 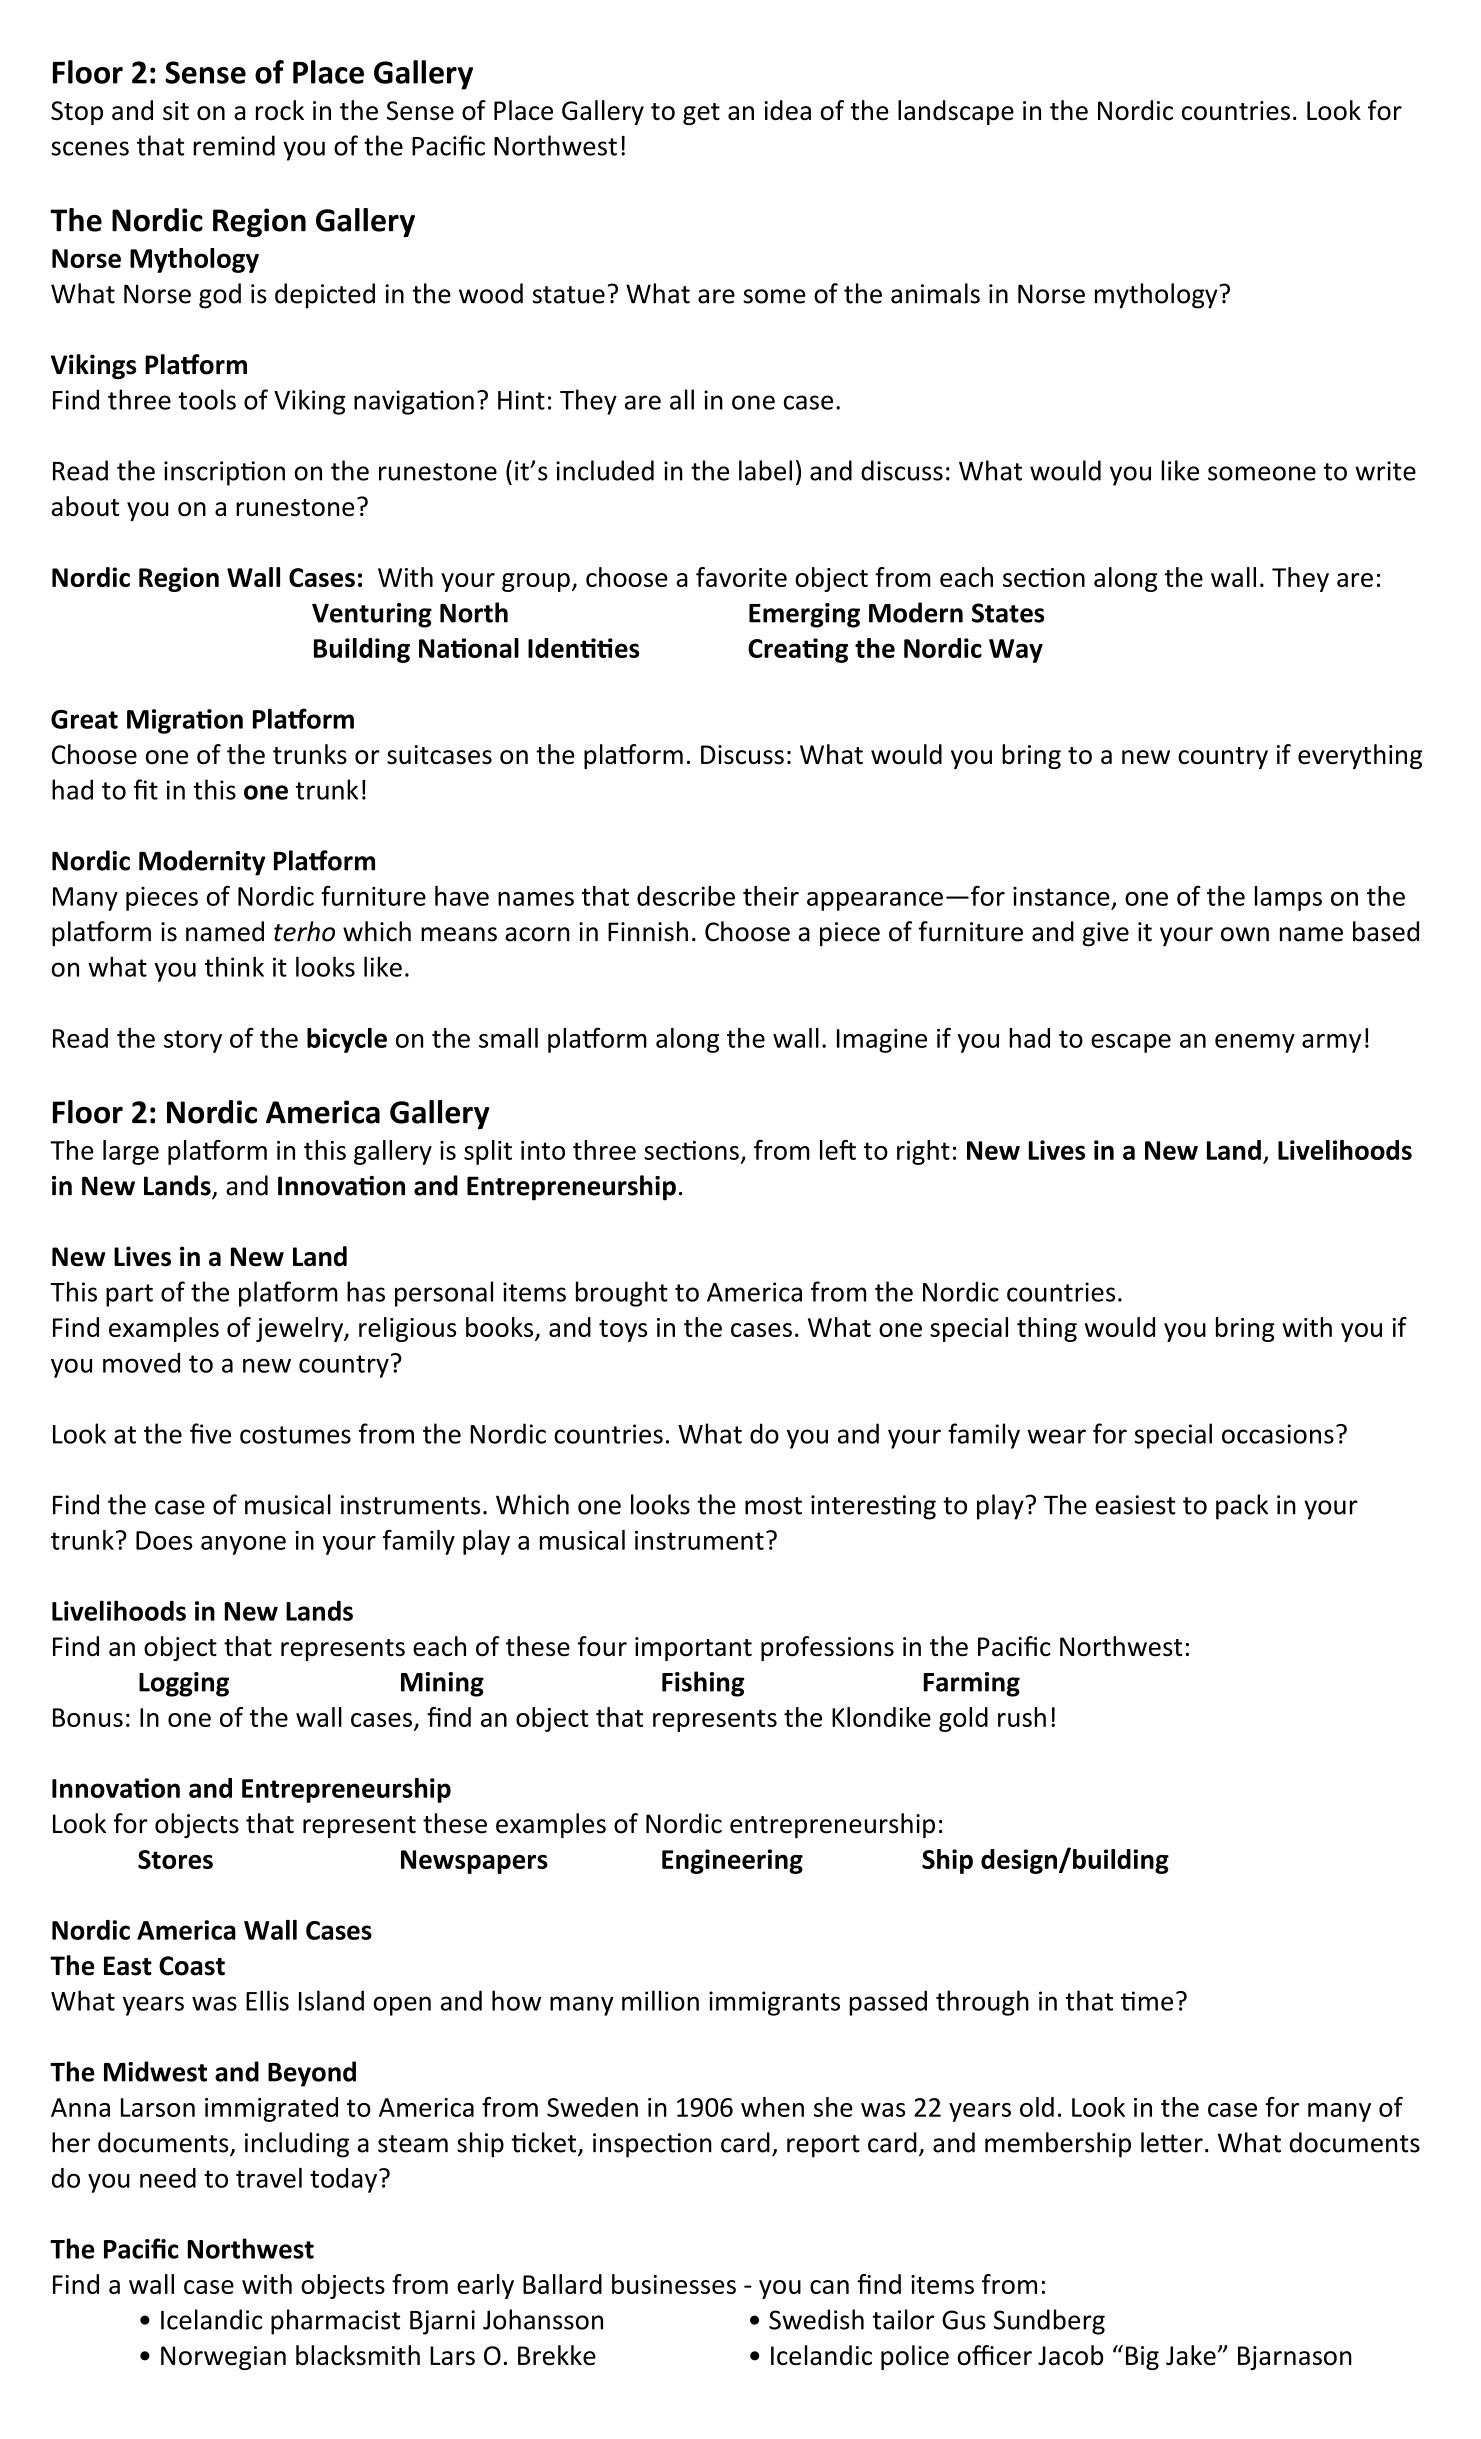 I want to click on brought, so click(x=622, y=1294).
